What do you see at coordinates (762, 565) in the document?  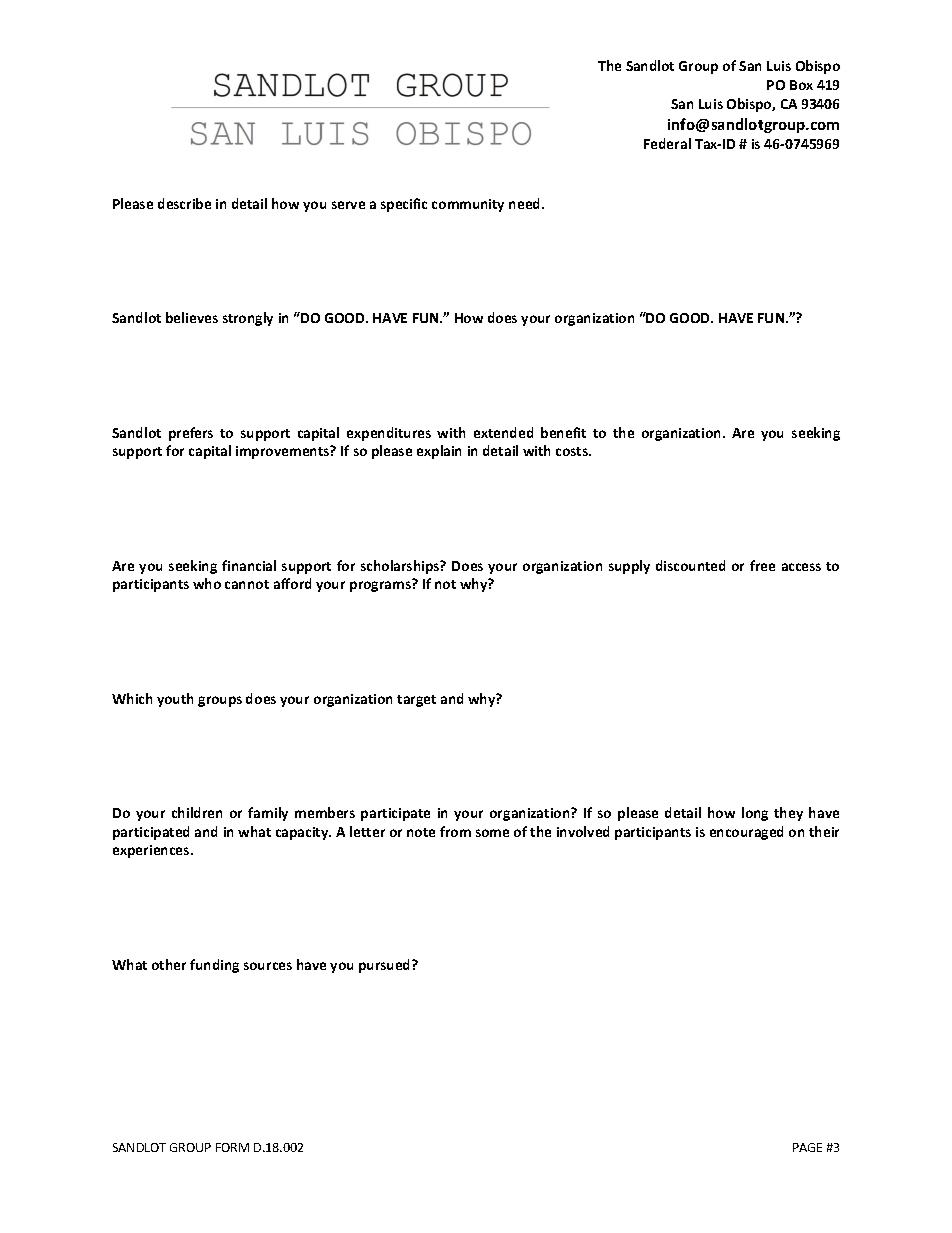 I see `free` at bounding box center [762, 565].
